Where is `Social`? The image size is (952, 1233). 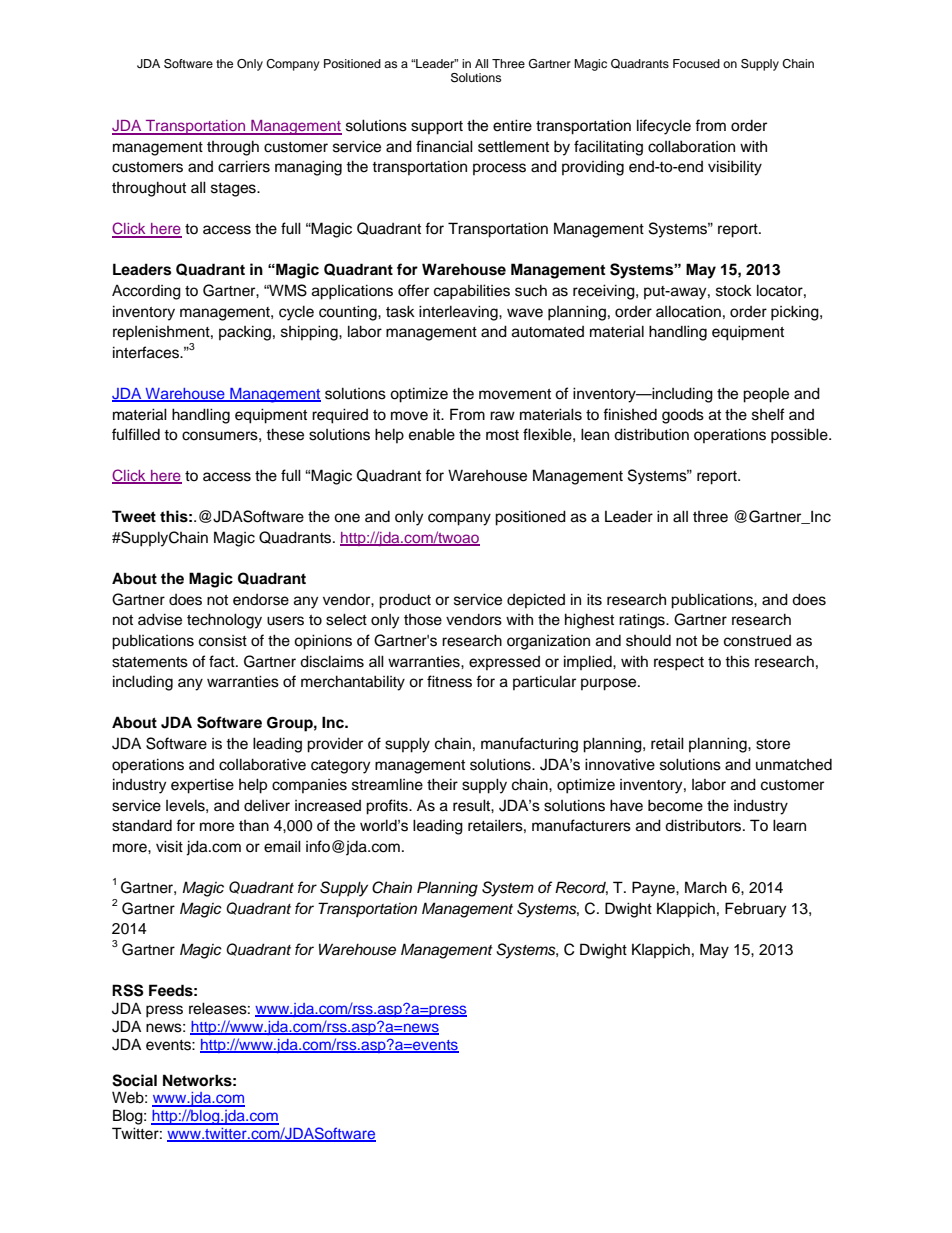 Social is located at coordinates (134, 1080).
